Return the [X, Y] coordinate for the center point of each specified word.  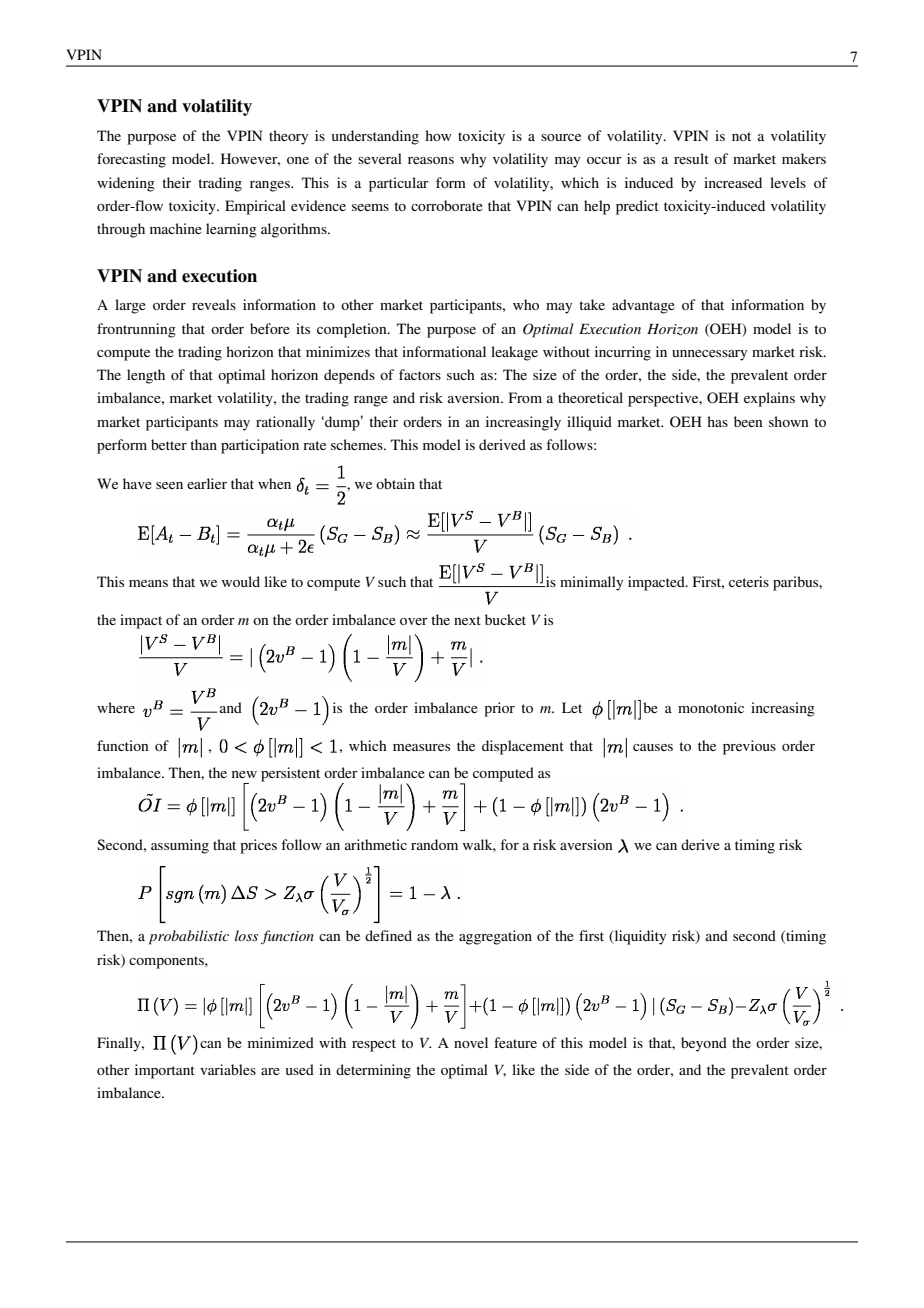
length [146, 376]
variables [228, 1069]
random [434, 844]
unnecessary [709, 355]
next [467, 620]
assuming [180, 846]
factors [420, 374]
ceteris [749, 581]
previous [749, 747]
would [241, 581]
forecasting [131, 160]
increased [733, 182]
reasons [431, 160]
